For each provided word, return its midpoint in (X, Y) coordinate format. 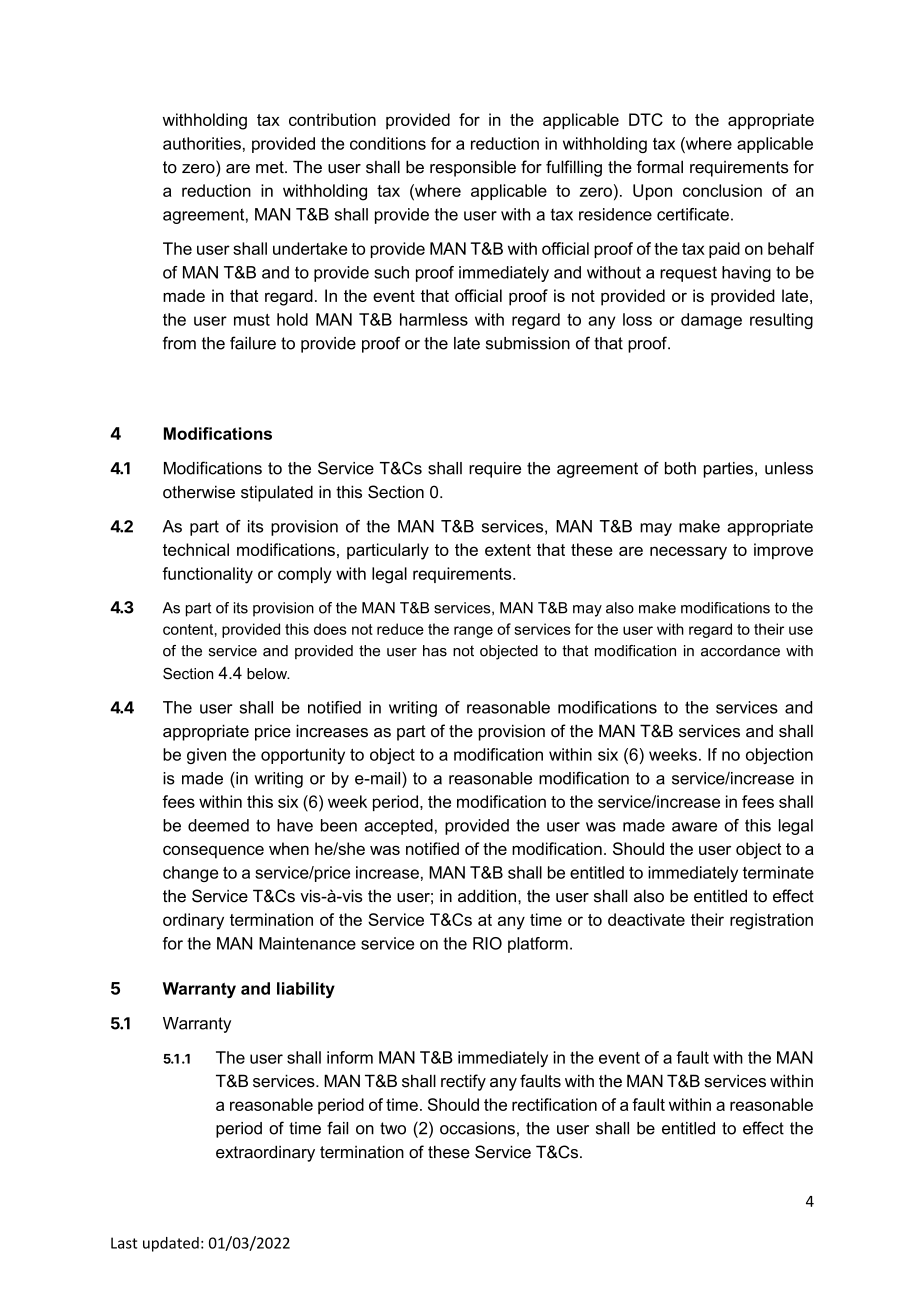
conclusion (722, 190)
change (190, 874)
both (680, 468)
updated (171, 1244)
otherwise (199, 492)
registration (771, 921)
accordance (740, 651)
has (435, 651)
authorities (202, 143)
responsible (473, 168)
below (268, 674)
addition (487, 896)
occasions (477, 1128)
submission (528, 343)
